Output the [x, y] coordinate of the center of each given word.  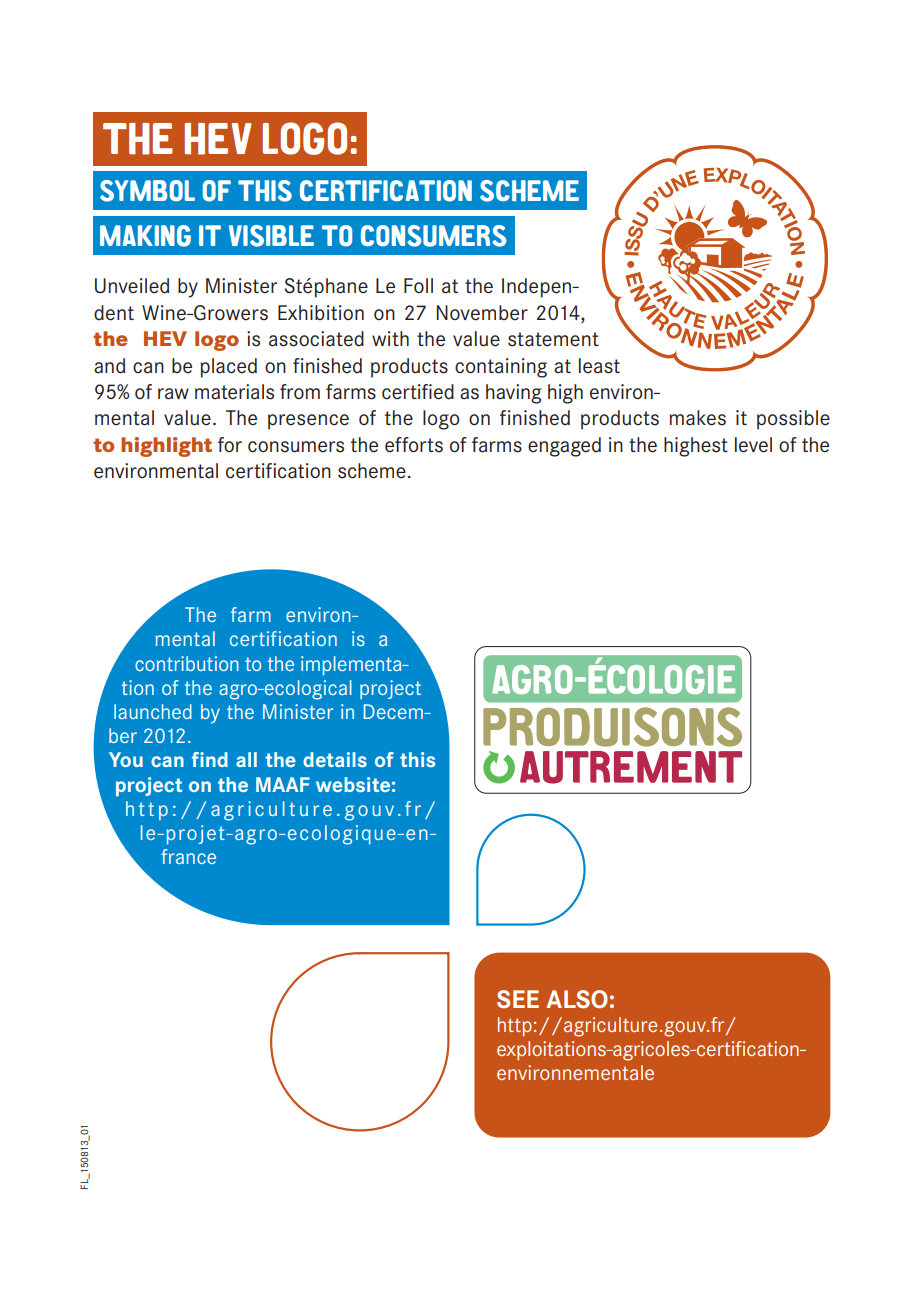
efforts [414, 445]
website [353, 784]
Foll [418, 285]
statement [553, 339]
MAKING [145, 236]
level [753, 445]
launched [153, 711]
